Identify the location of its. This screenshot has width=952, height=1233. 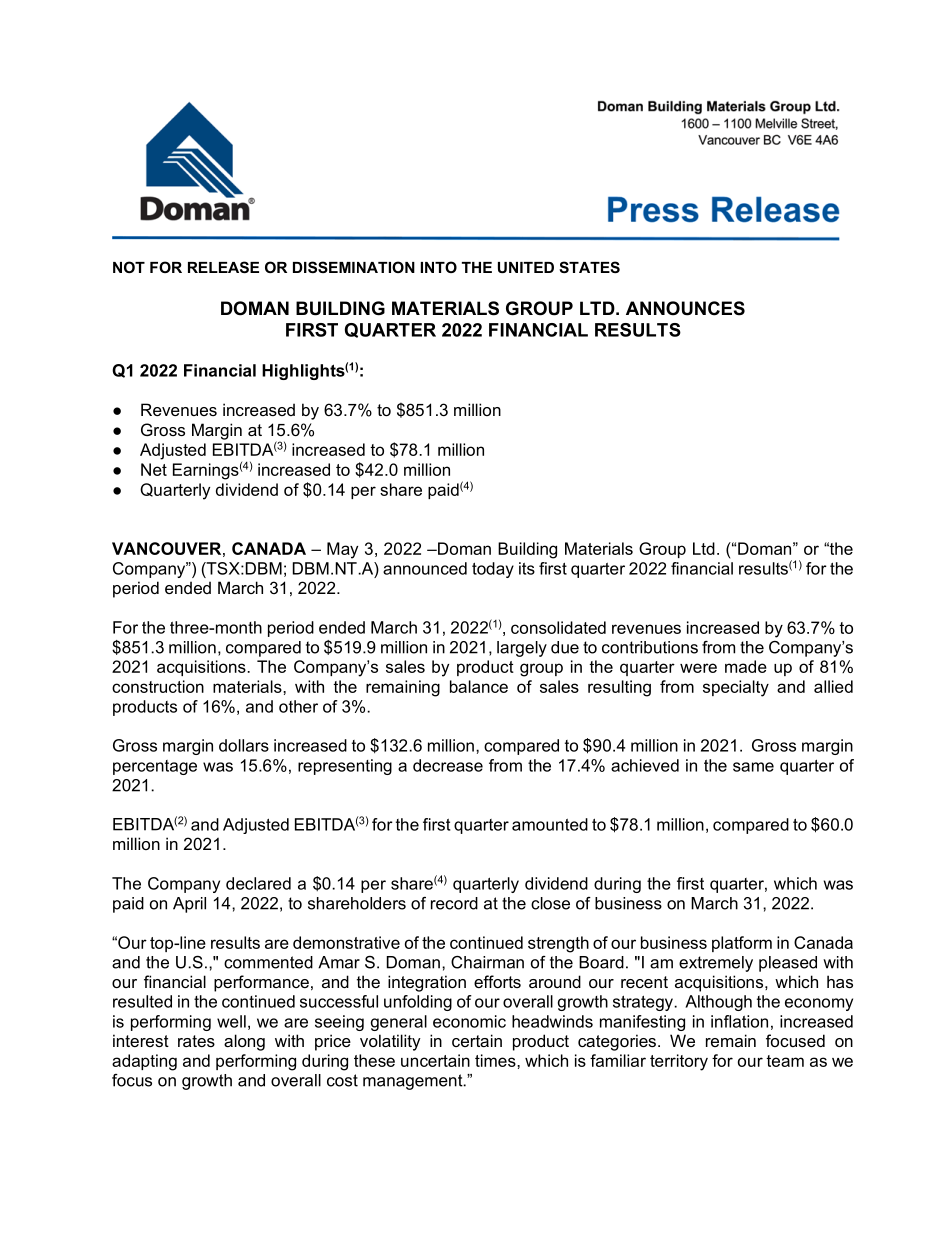
(527, 568).
